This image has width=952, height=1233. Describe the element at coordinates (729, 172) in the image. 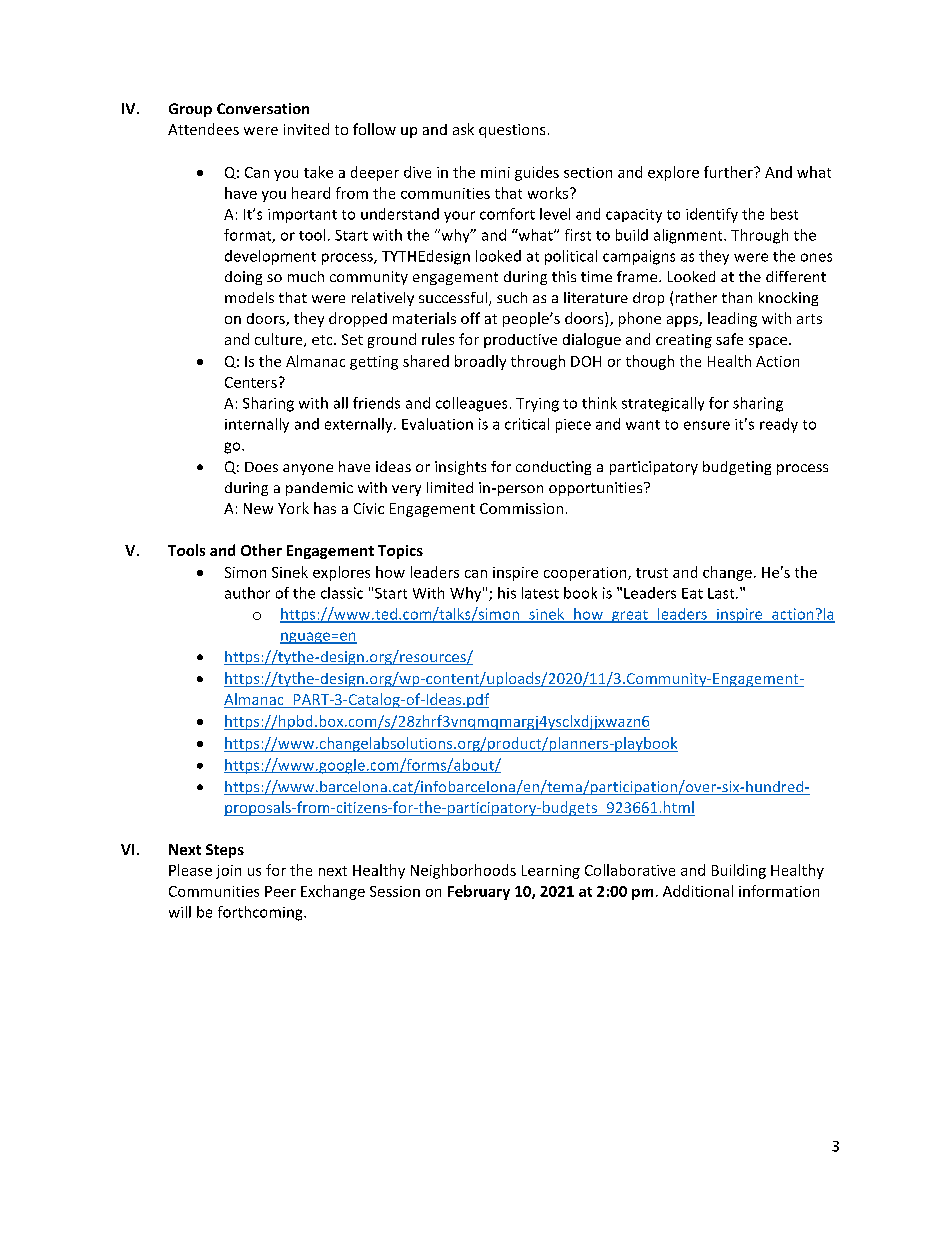

I see `further` at that location.
